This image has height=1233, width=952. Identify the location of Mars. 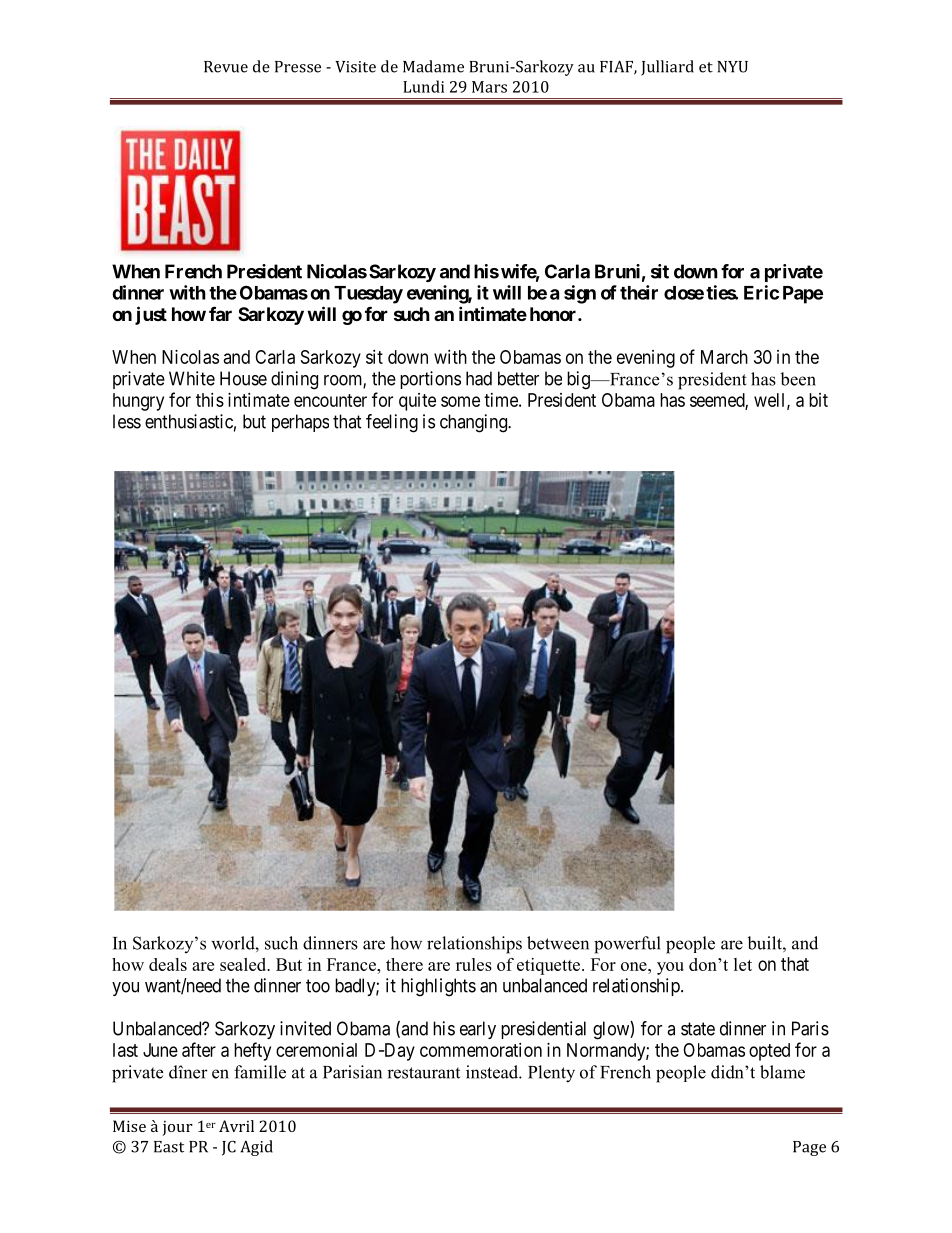
(489, 87).
